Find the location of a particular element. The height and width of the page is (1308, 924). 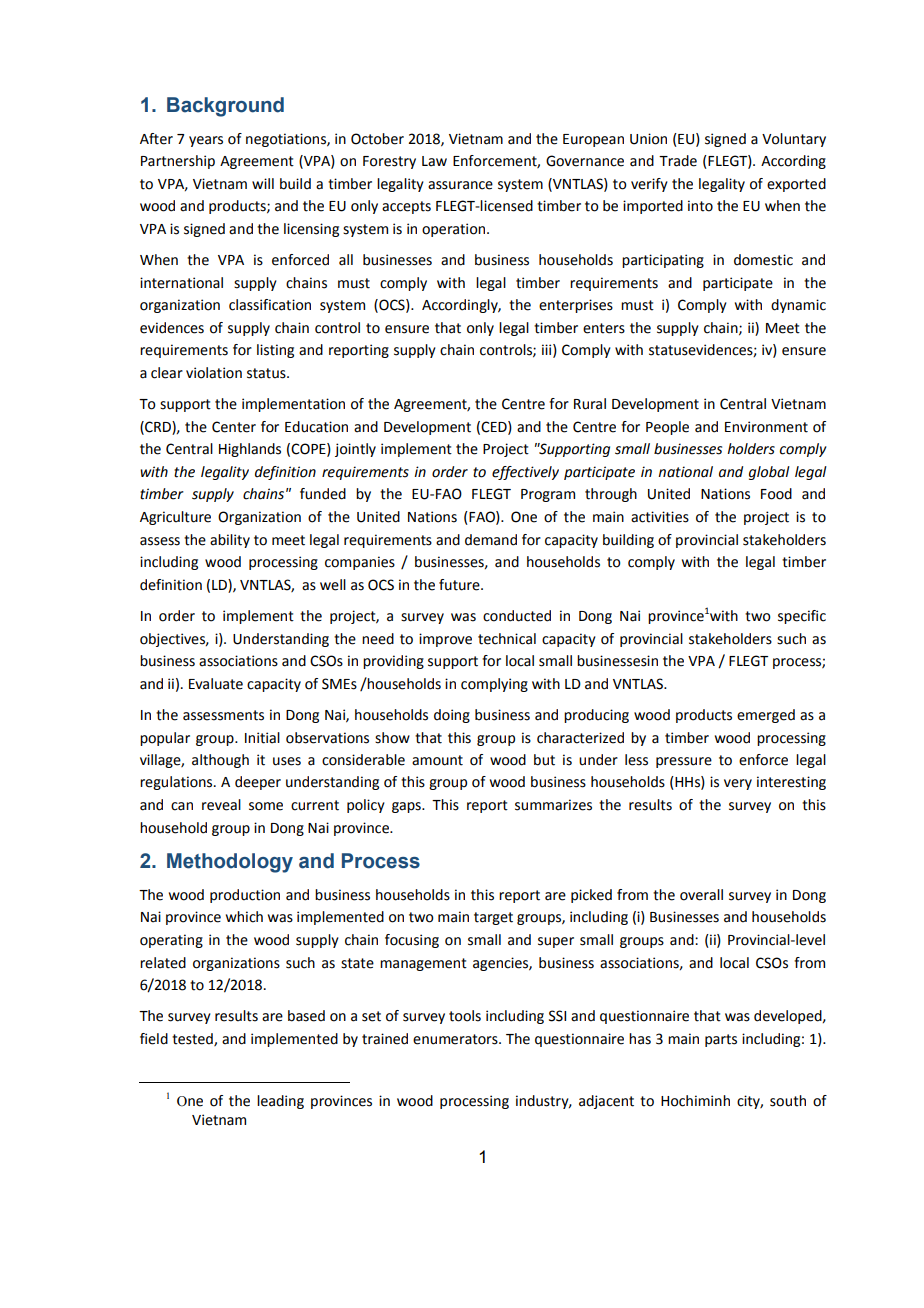

Trade is located at coordinates (678, 161).
